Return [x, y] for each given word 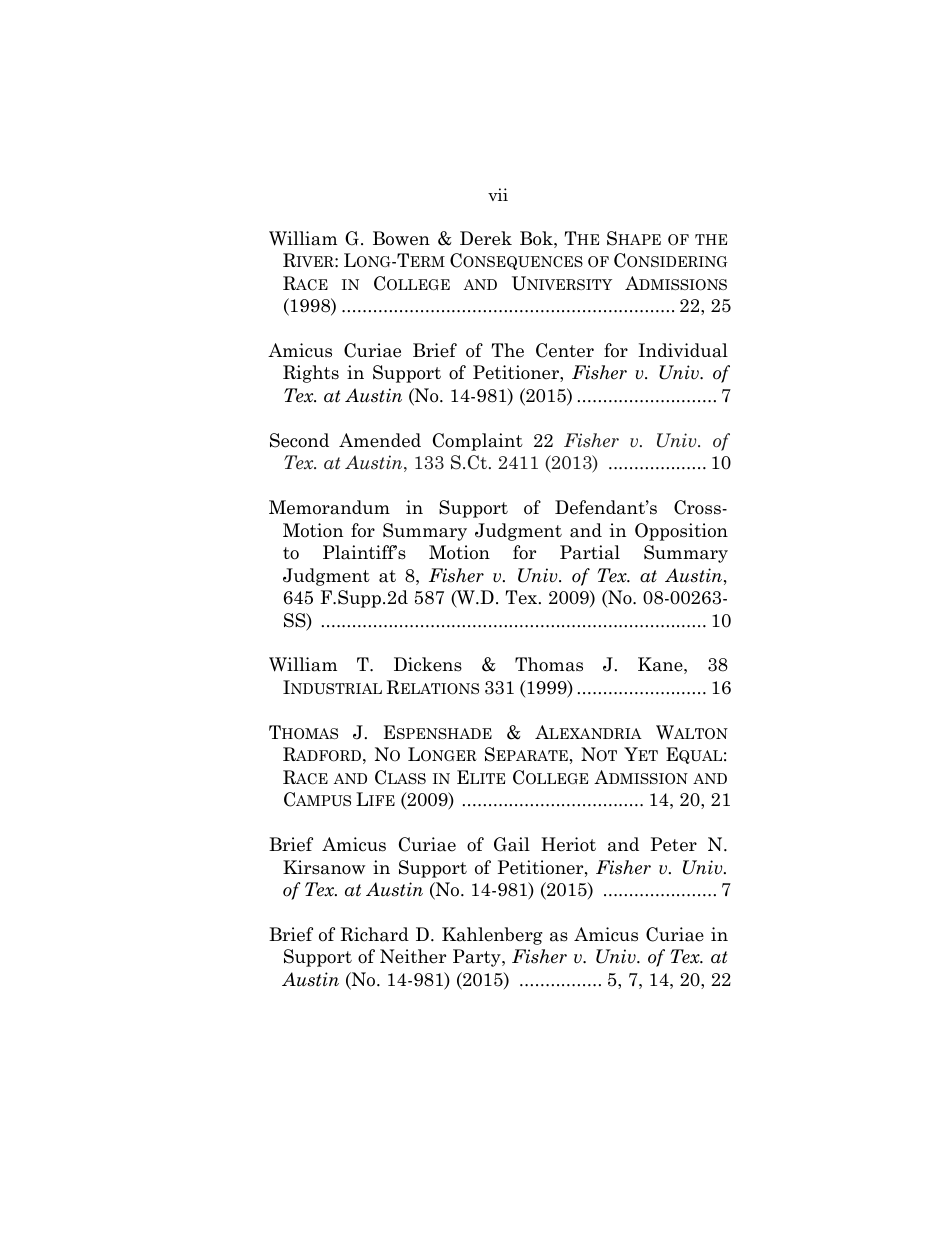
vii [498, 194]
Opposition [681, 532]
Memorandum [329, 507]
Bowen [401, 238]
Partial [590, 552]
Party [478, 958]
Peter [674, 844]
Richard [374, 934]
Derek [486, 238]
